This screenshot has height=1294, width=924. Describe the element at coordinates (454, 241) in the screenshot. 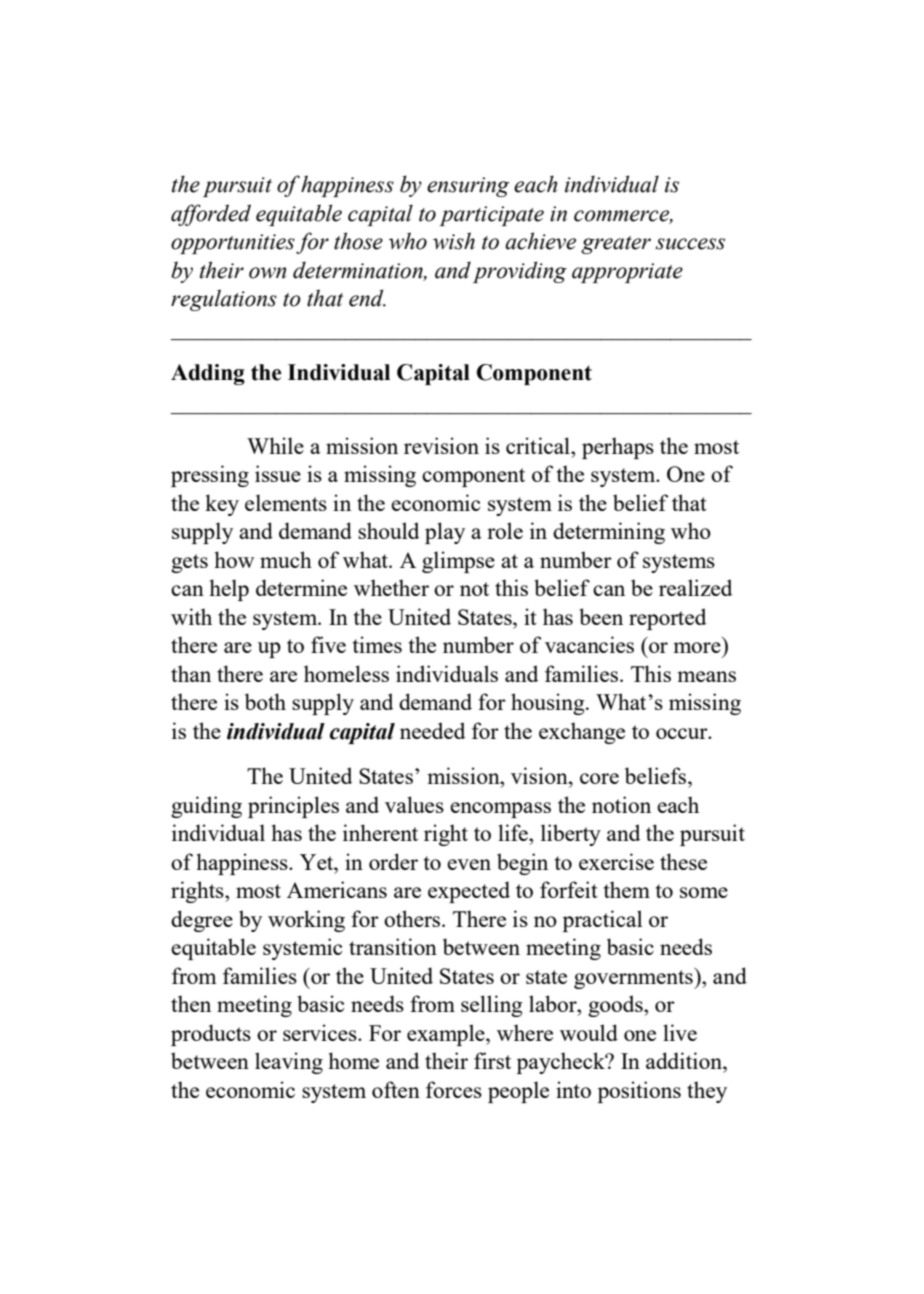

I see `wish` at that location.
